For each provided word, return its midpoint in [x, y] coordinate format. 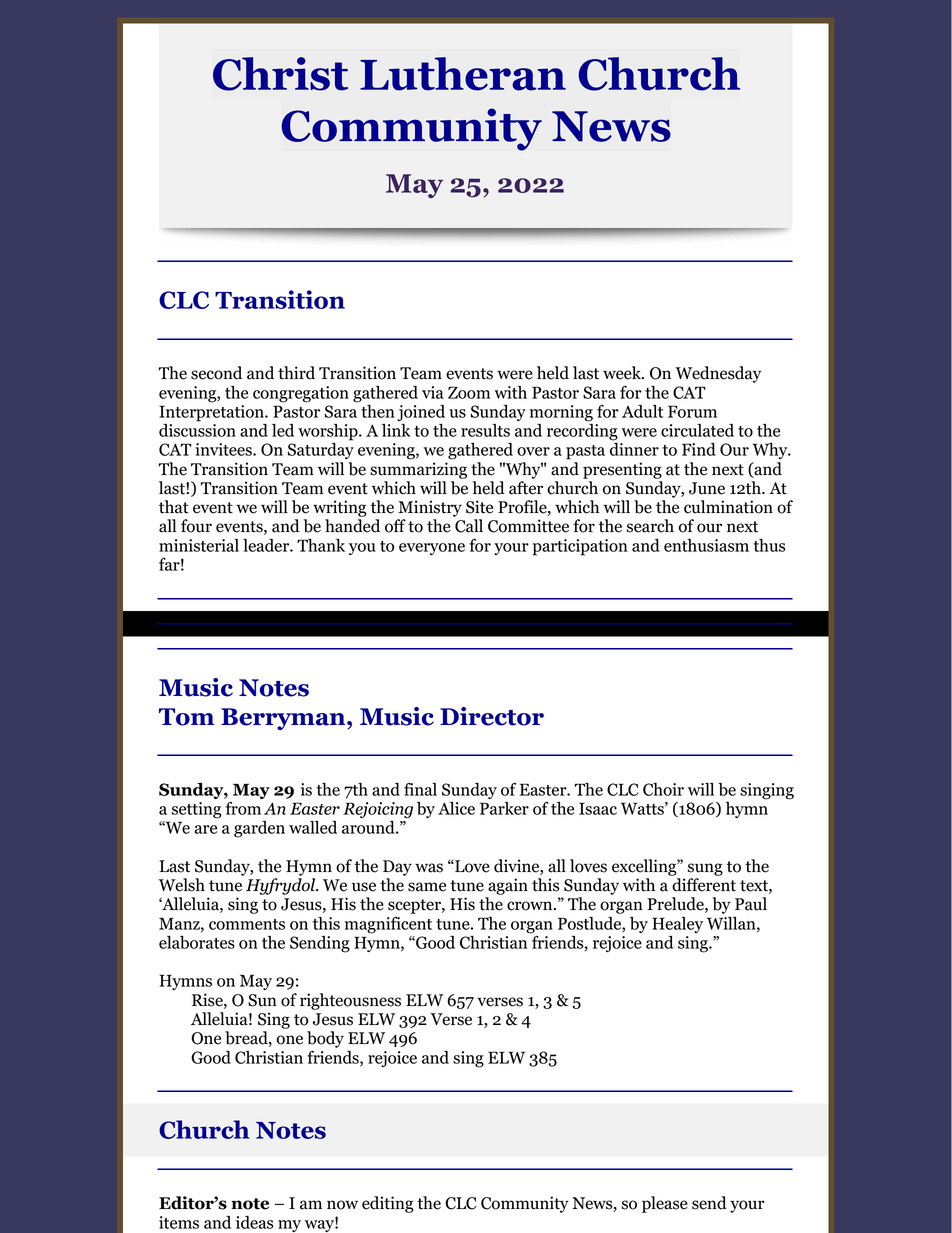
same [427, 887]
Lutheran [463, 74]
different [704, 885]
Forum [692, 411]
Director [492, 716]
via [433, 392]
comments [247, 924]
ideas [254, 1222]
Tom [186, 717]
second [216, 373]
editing [388, 1204]
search [650, 526]
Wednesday [718, 374]
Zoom [469, 392]
